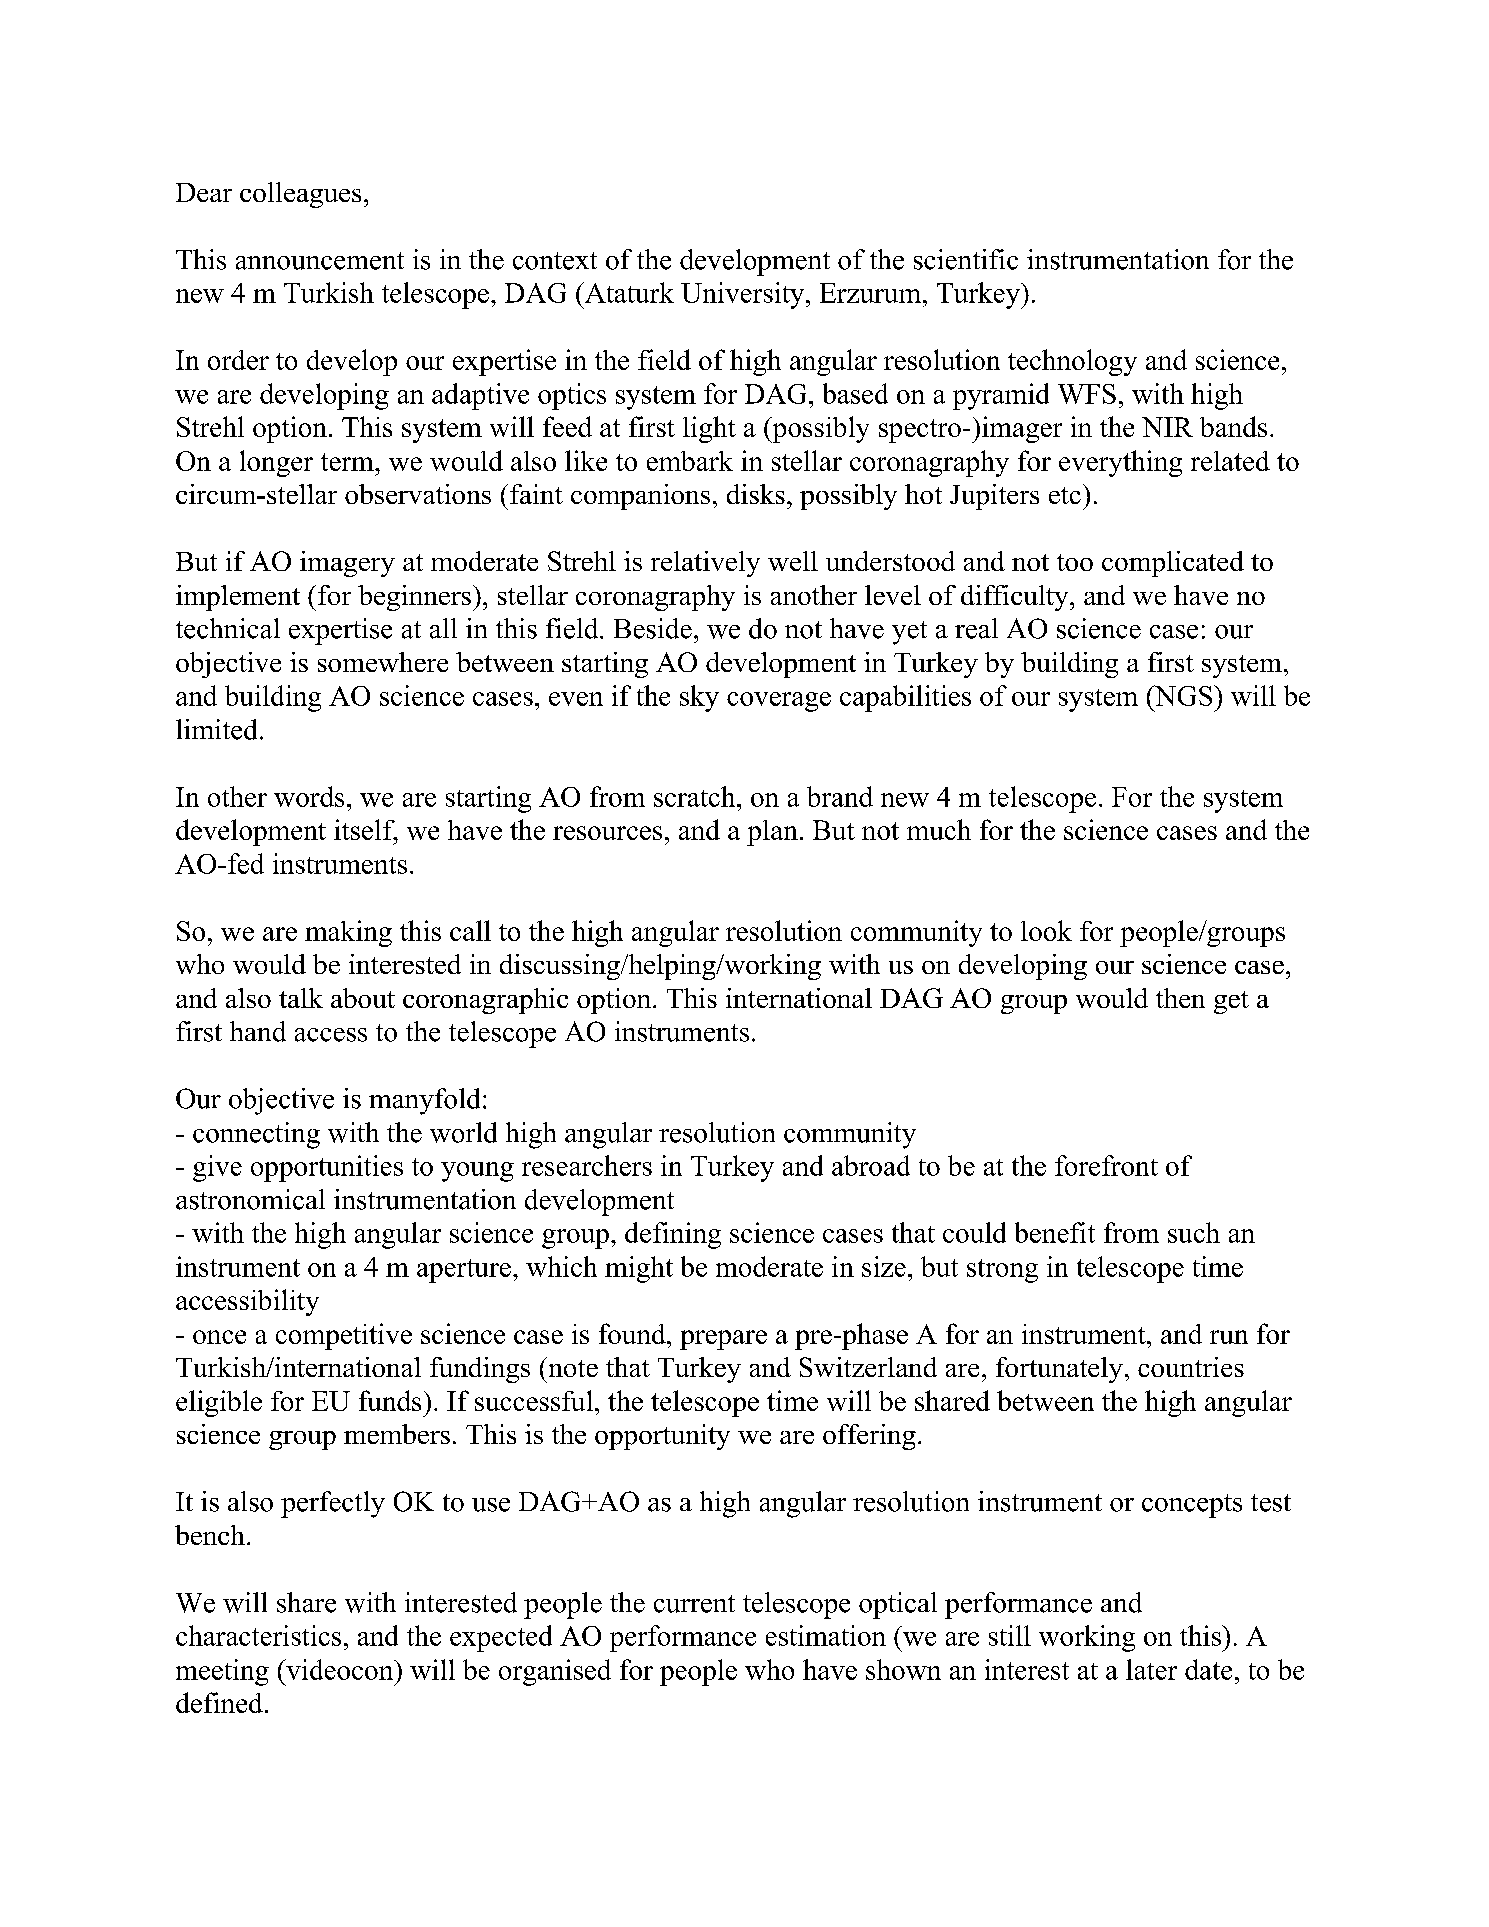 The height and width of the page is (1927, 1489). What do you see at coordinates (258, 1635) in the page?
I see `characteristics` at bounding box center [258, 1635].
